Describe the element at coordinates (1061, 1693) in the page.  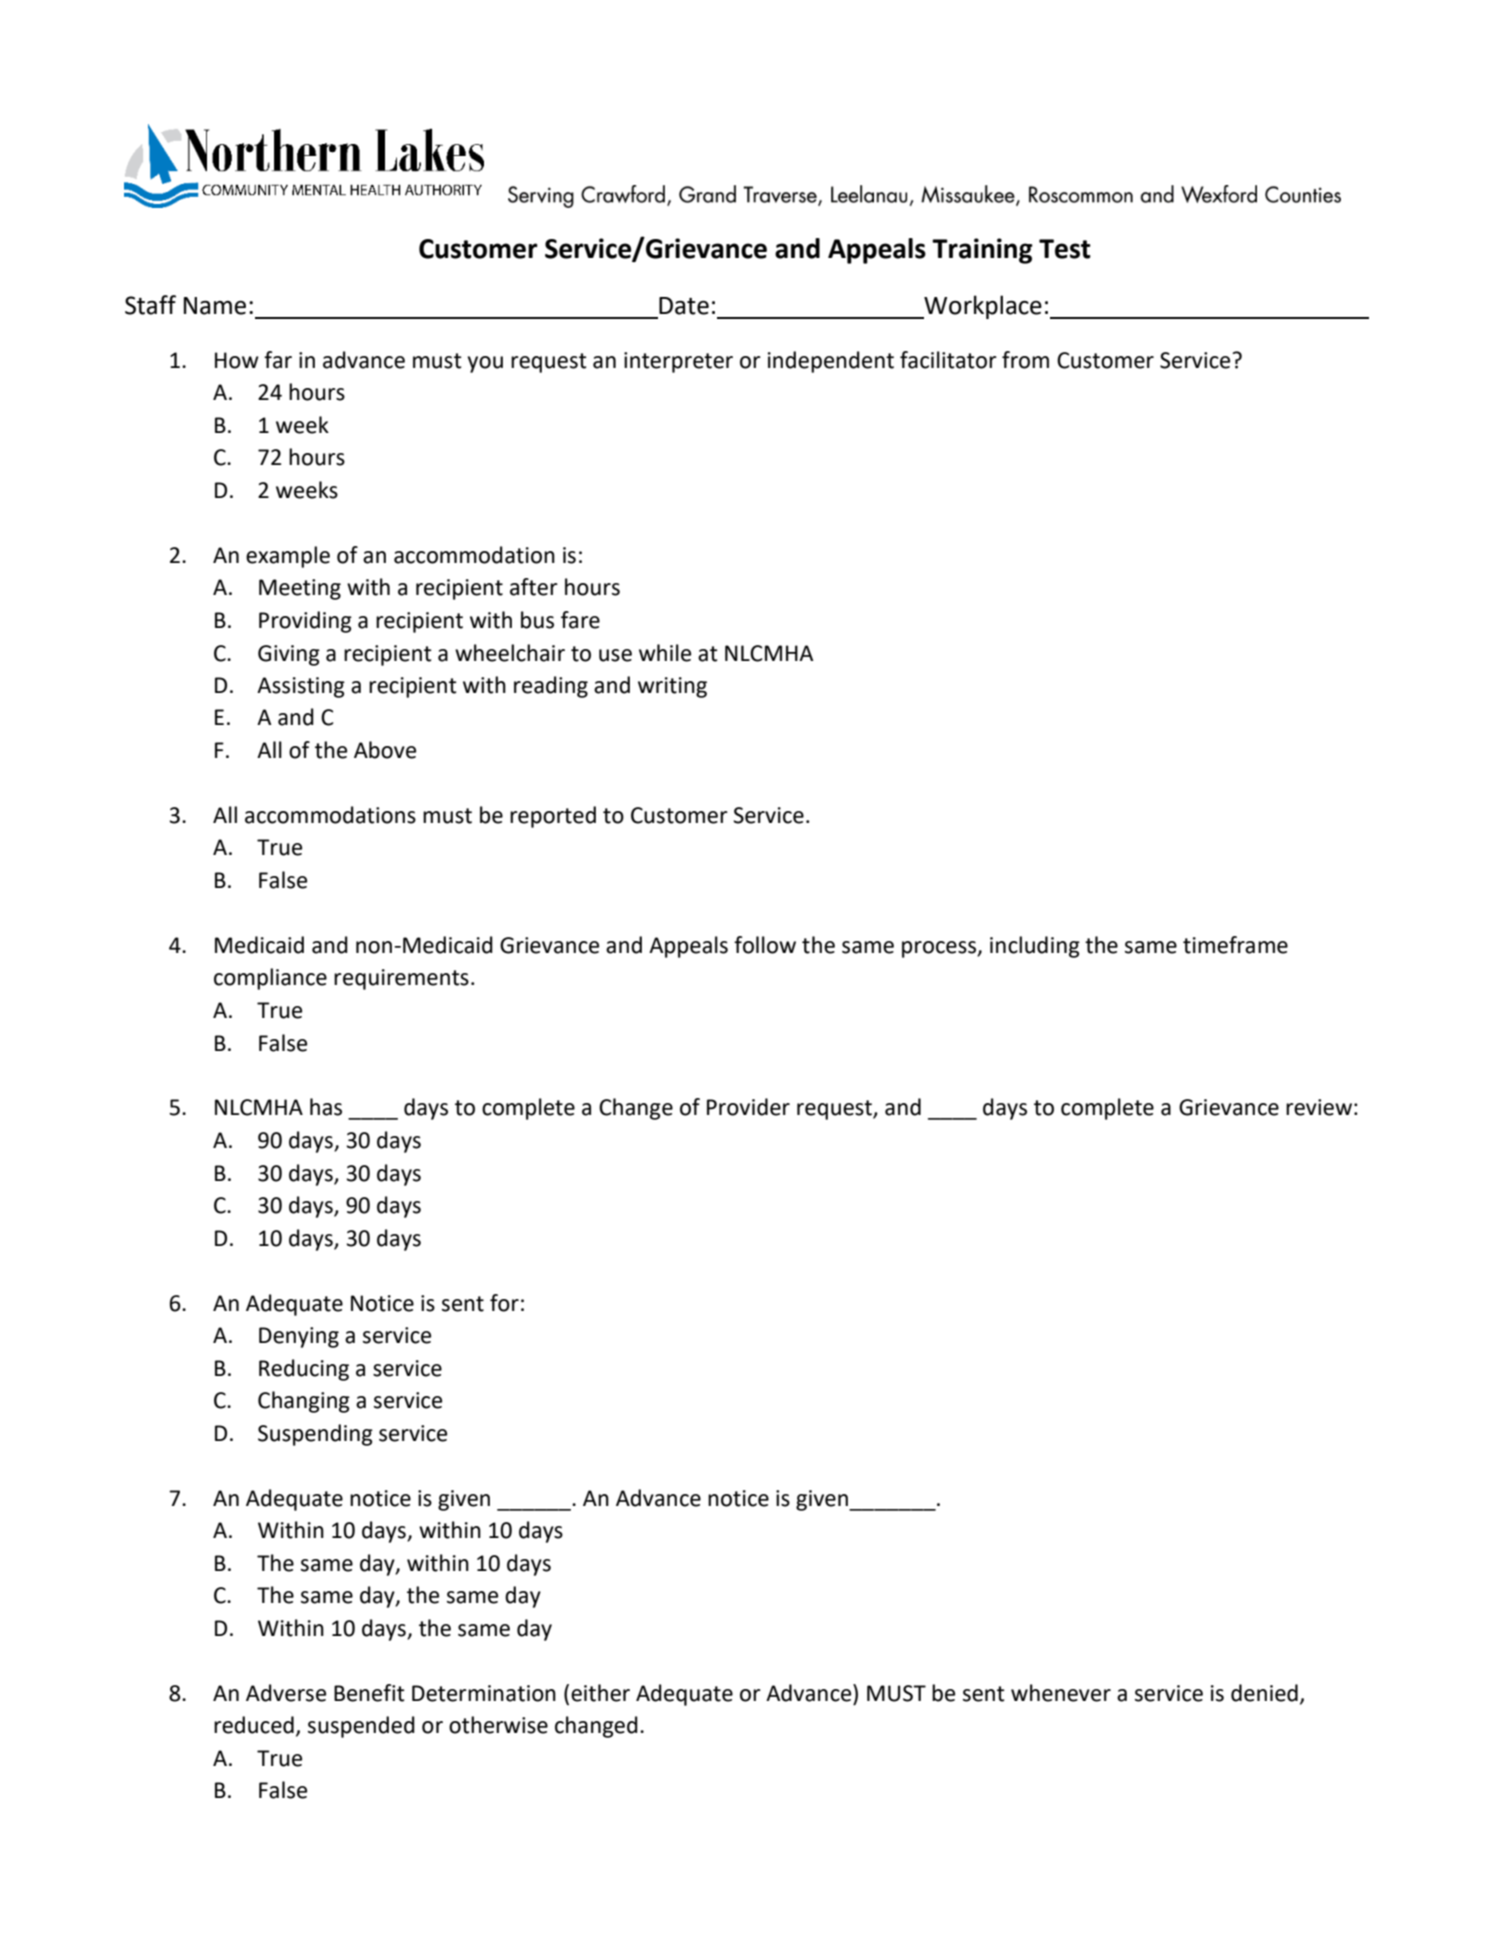
I see `whenever` at that location.
